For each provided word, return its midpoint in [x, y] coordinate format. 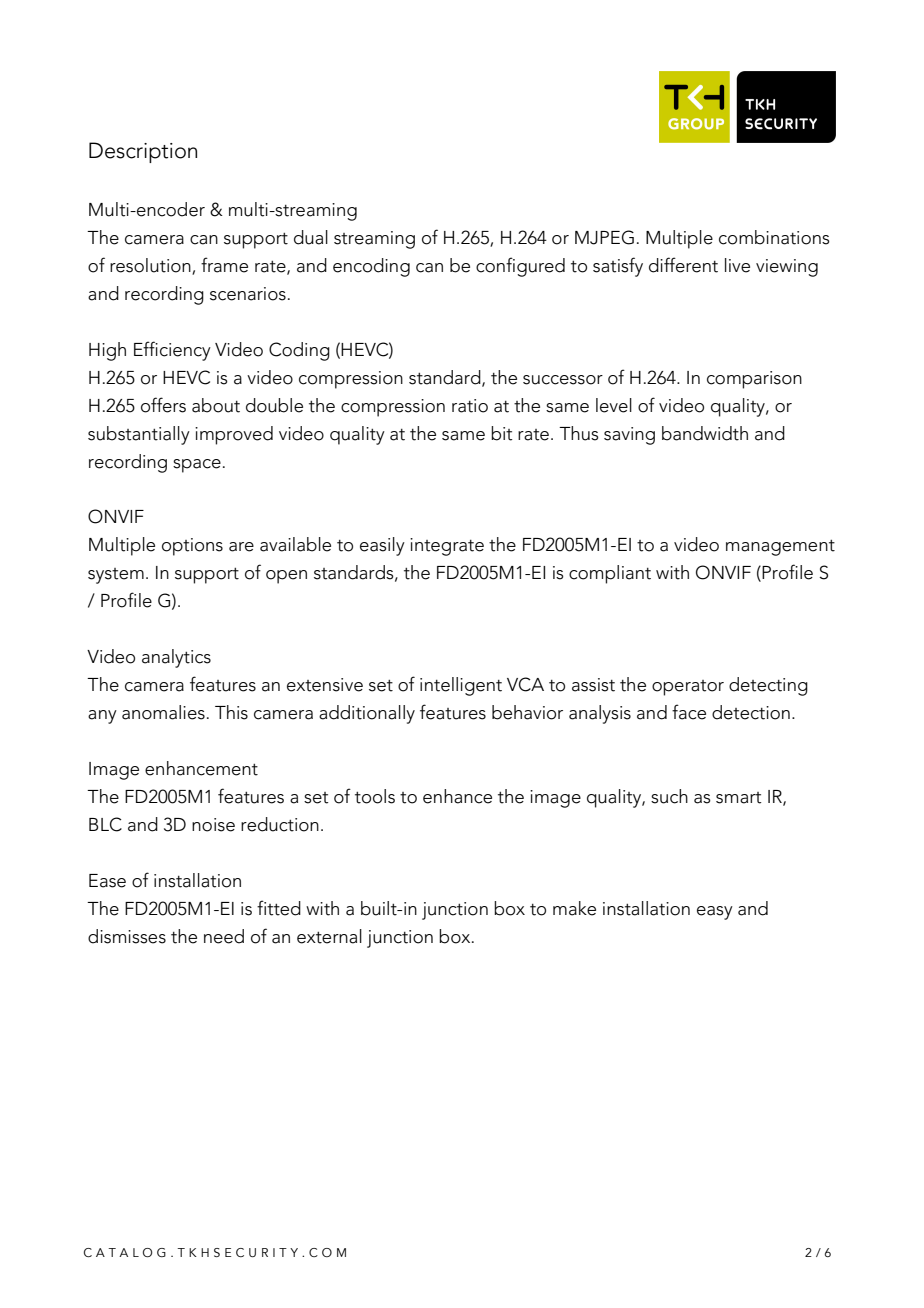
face [689, 712]
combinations [774, 237]
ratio [470, 406]
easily [382, 546]
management [780, 548]
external [329, 936]
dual [311, 237]
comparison [754, 380]
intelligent [461, 686]
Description [143, 152]
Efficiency [172, 351]
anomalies [163, 712]
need [224, 936]
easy [715, 913]
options [192, 547]
